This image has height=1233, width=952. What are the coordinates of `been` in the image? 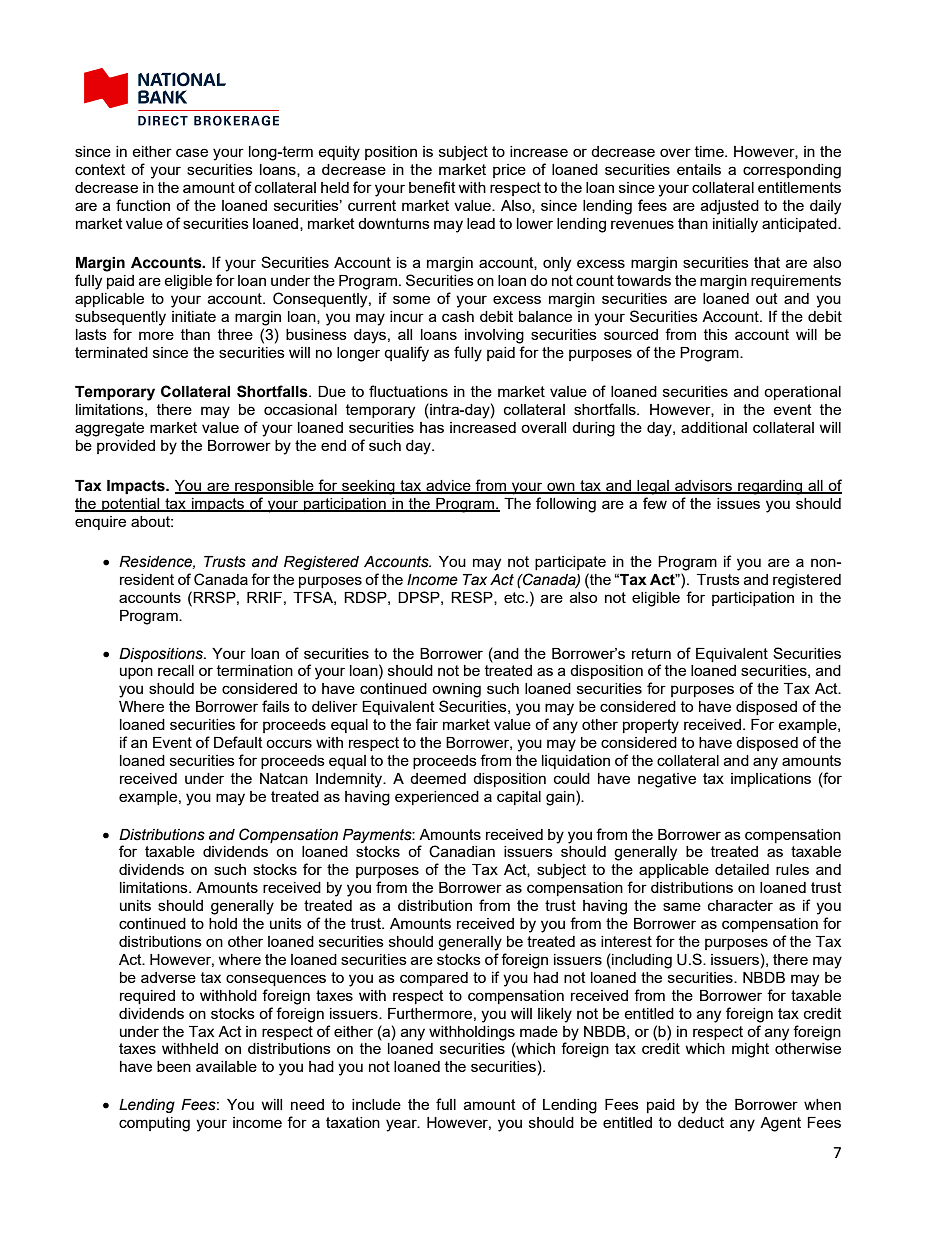 It's located at (174, 1066).
